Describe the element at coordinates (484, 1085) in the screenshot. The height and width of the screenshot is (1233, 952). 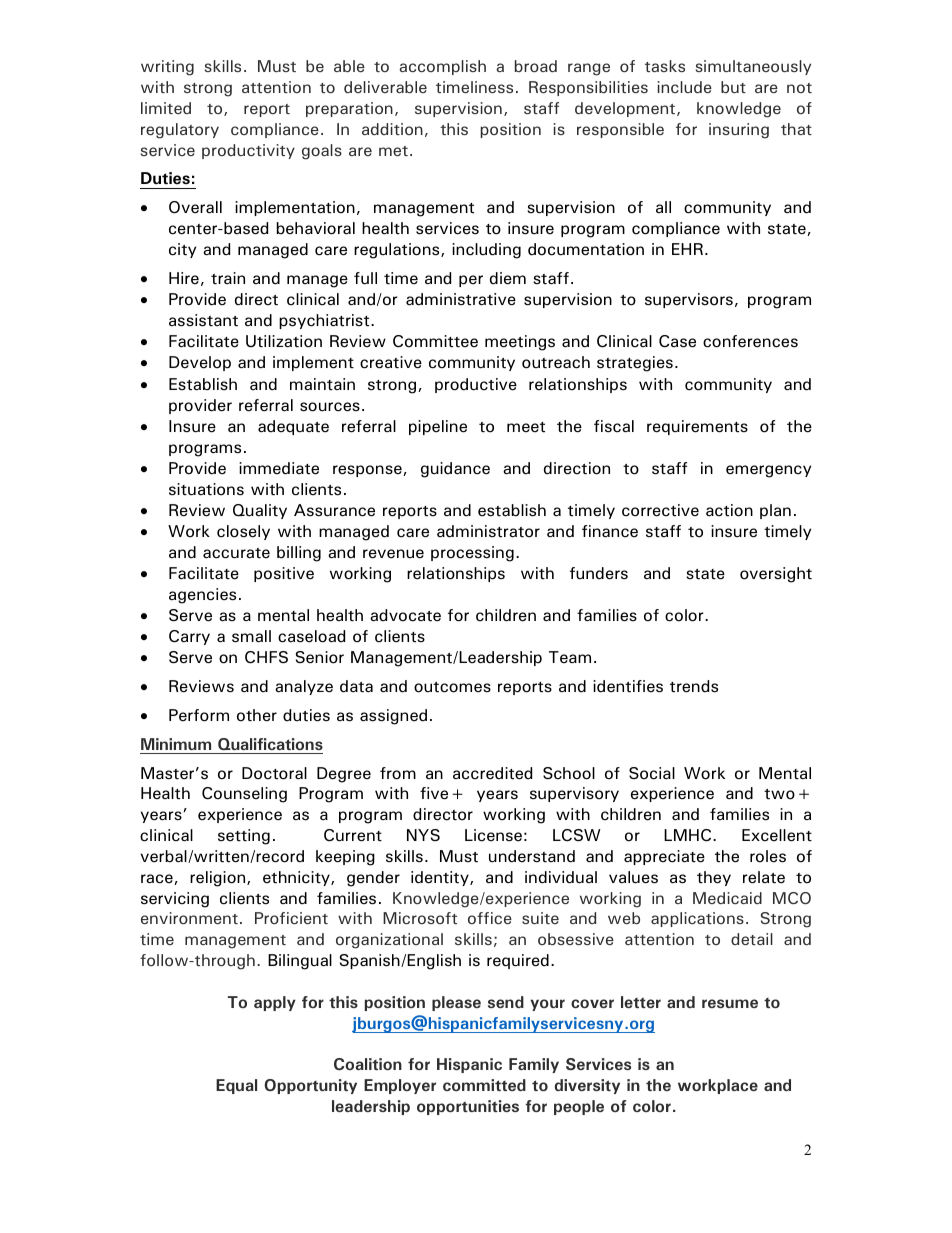
I see `committed` at that location.
